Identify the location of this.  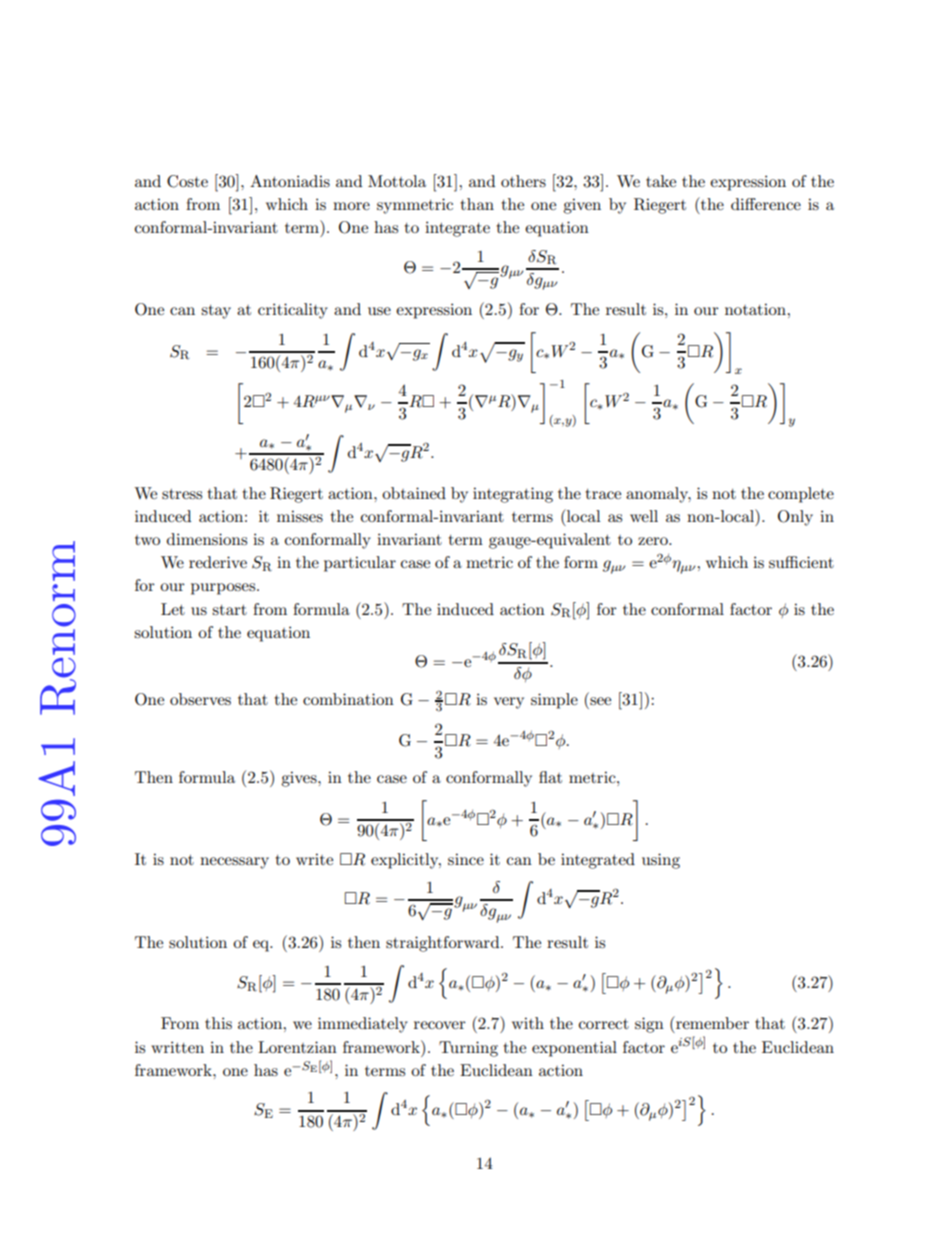
(218, 1023).
